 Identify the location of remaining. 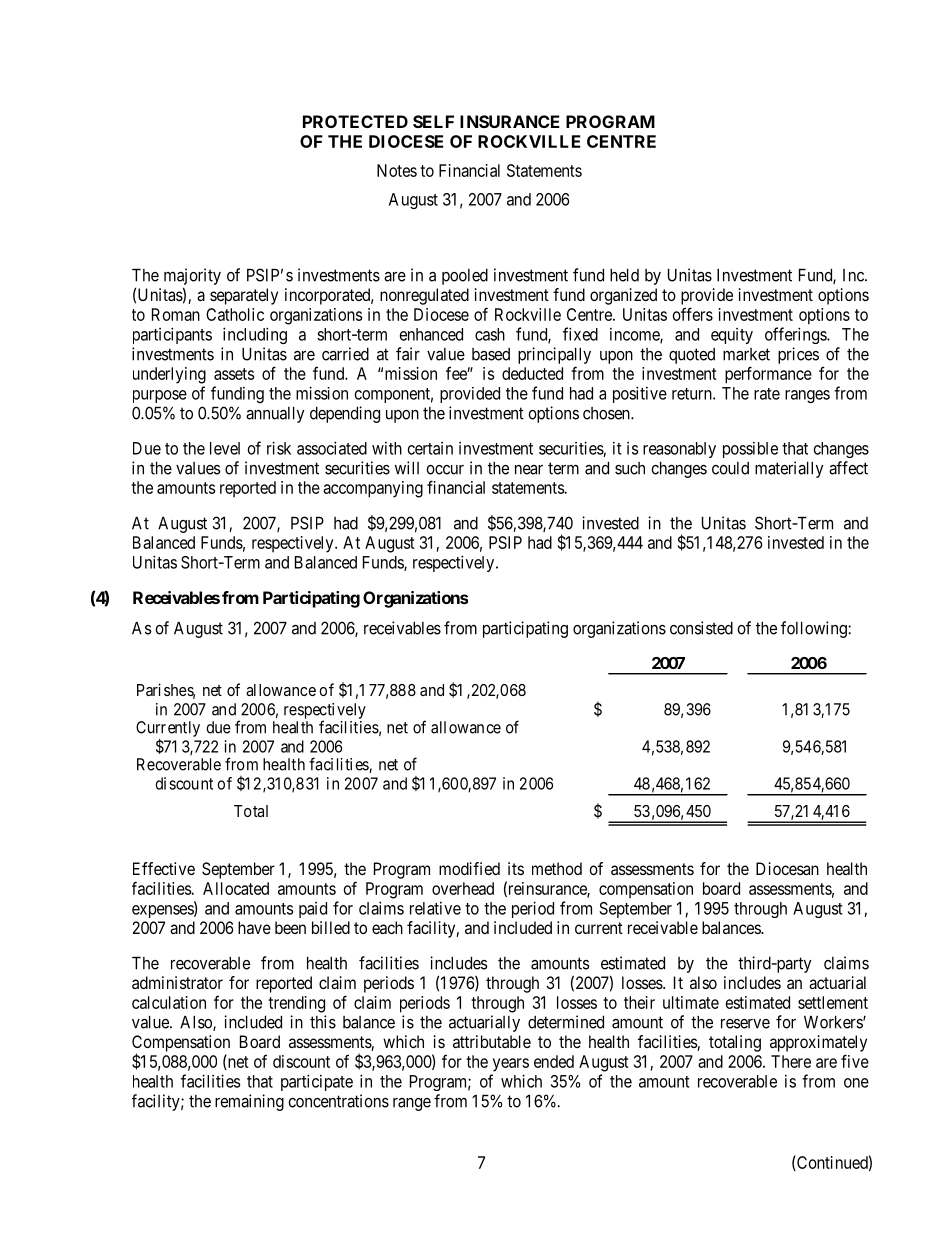
(249, 1102).
